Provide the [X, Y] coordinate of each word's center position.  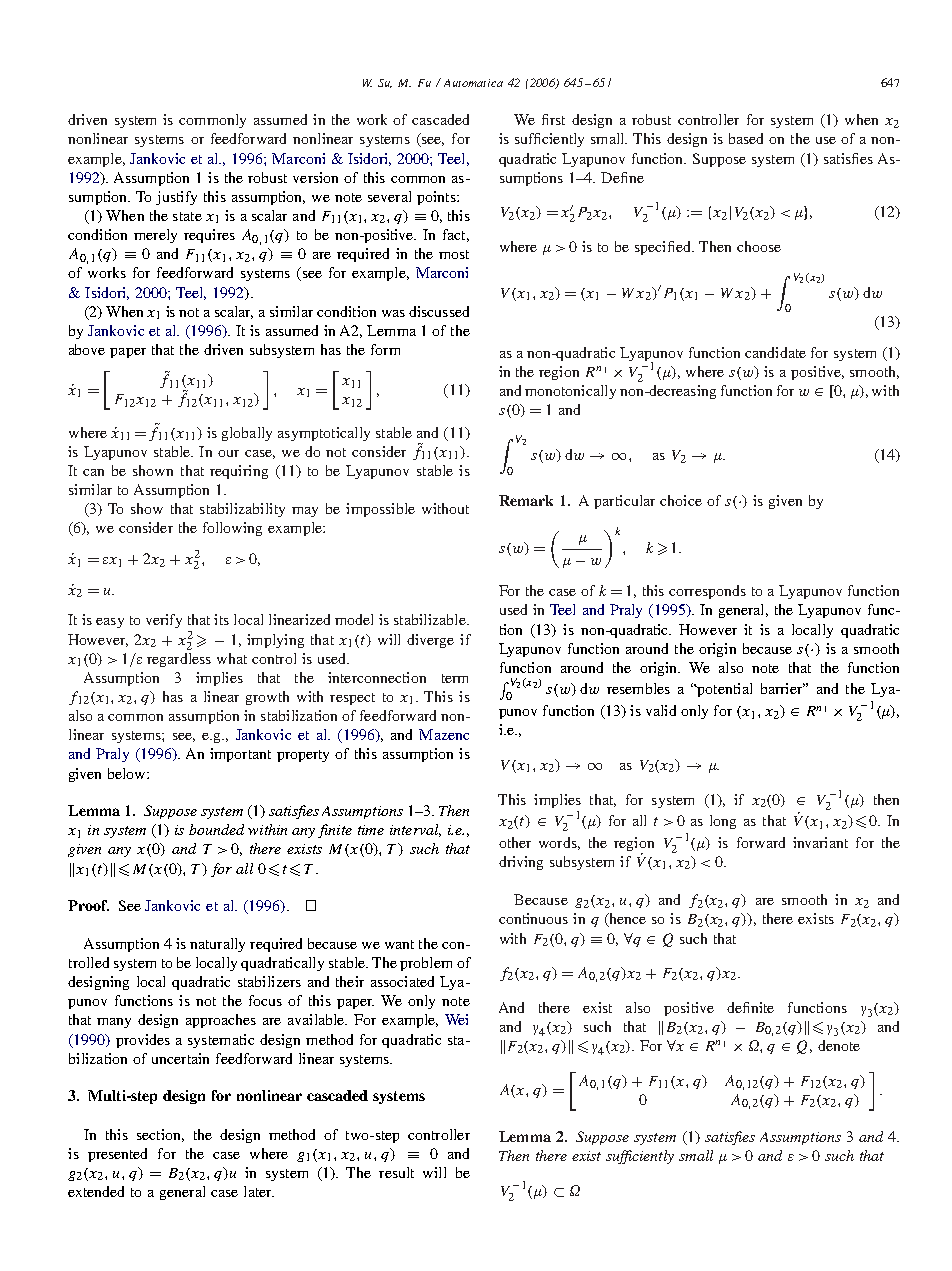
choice [681, 500]
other [515, 842]
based [746, 138]
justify [176, 198]
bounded [216, 829]
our [228, 453]
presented [117, 1155]
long [723, 822]
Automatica [473, 83]
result [396, 1172]
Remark [526, 500]
